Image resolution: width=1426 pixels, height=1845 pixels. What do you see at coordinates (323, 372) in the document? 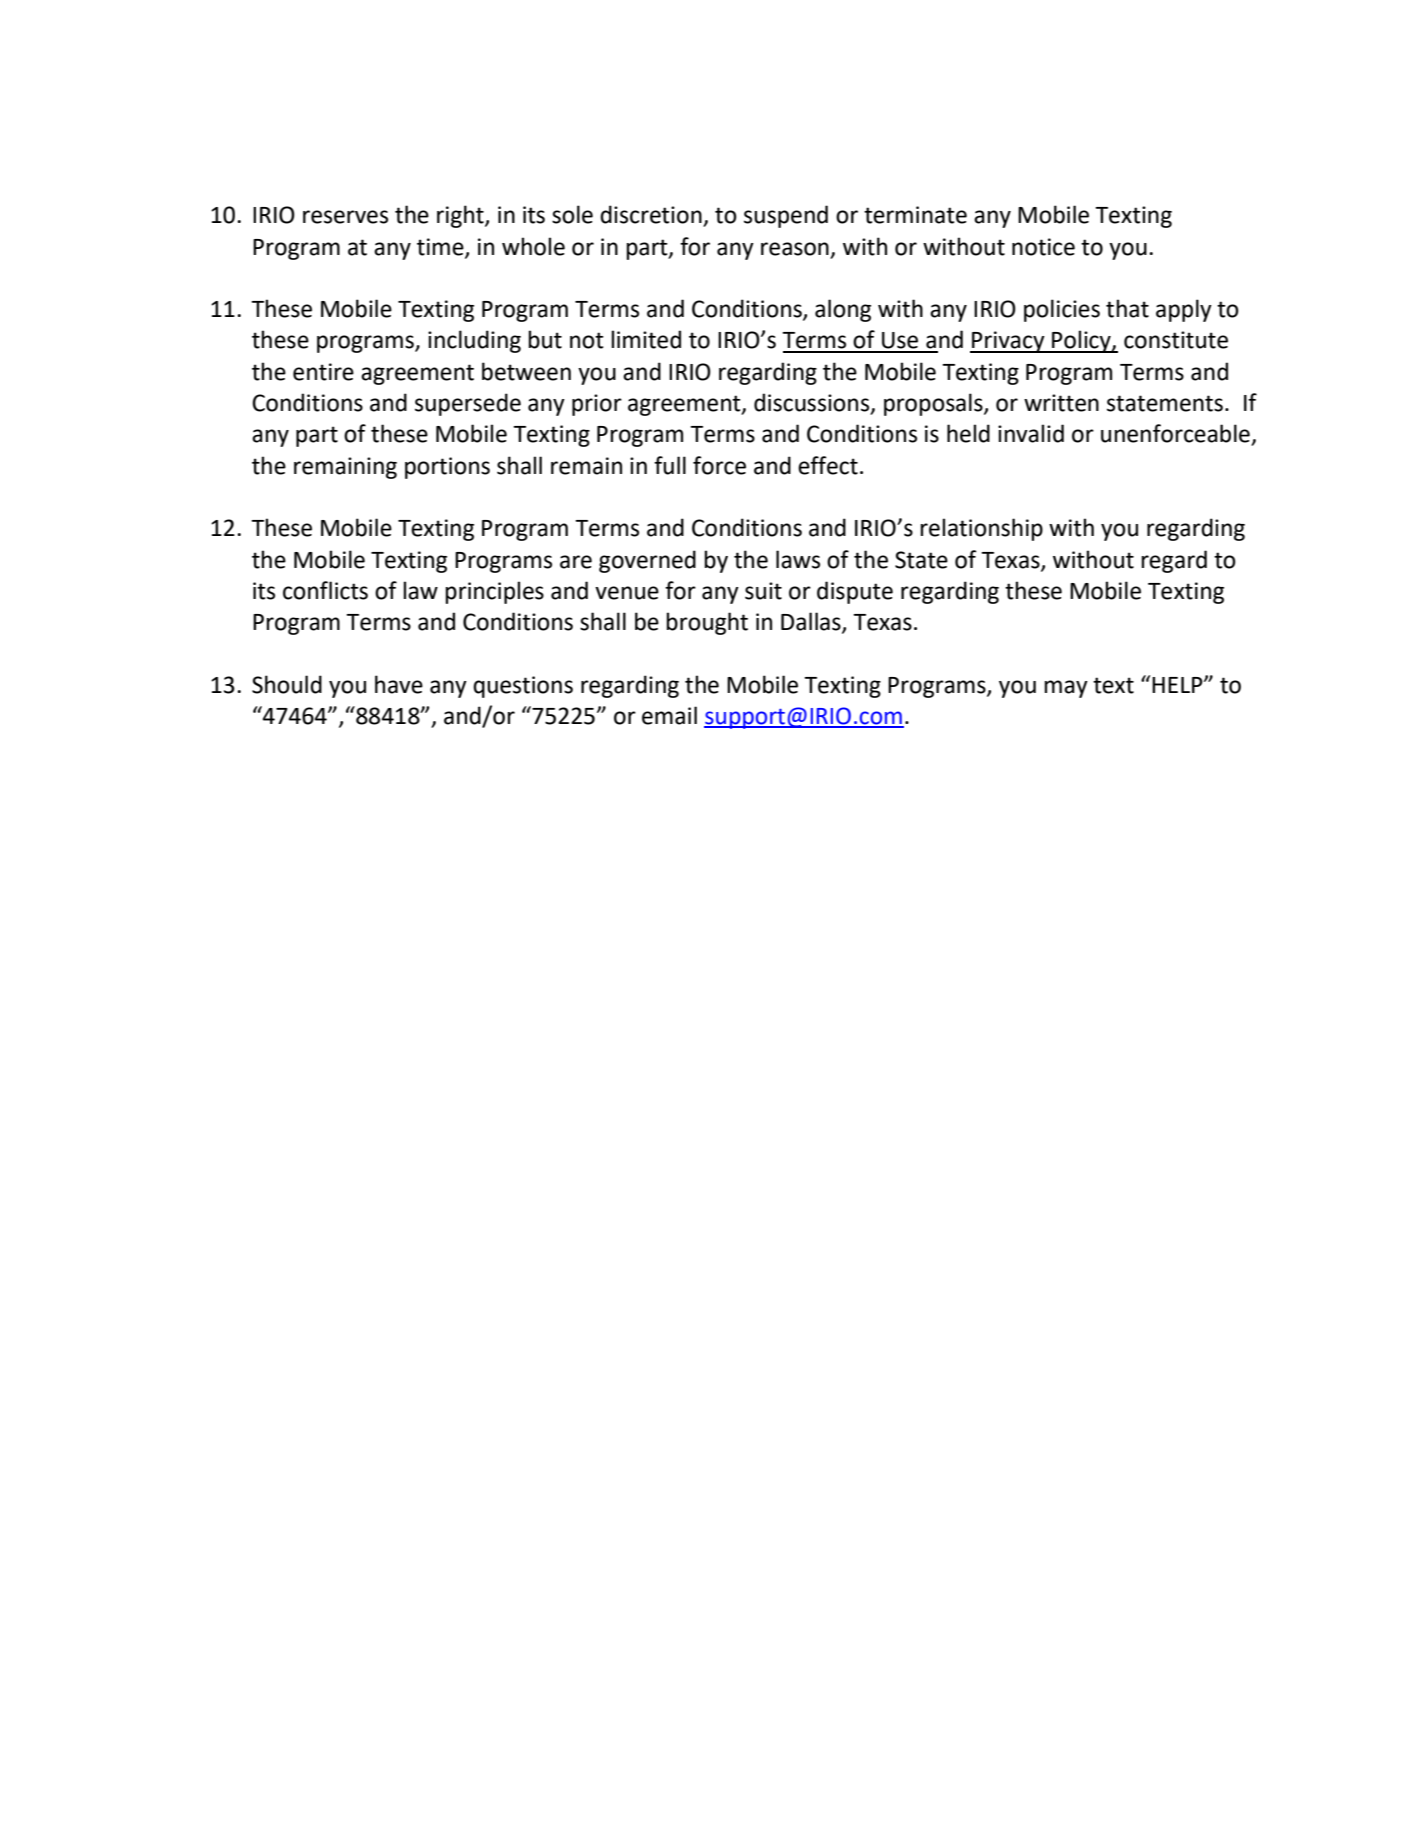
I see `entire` at bounding box center [323, 372].
